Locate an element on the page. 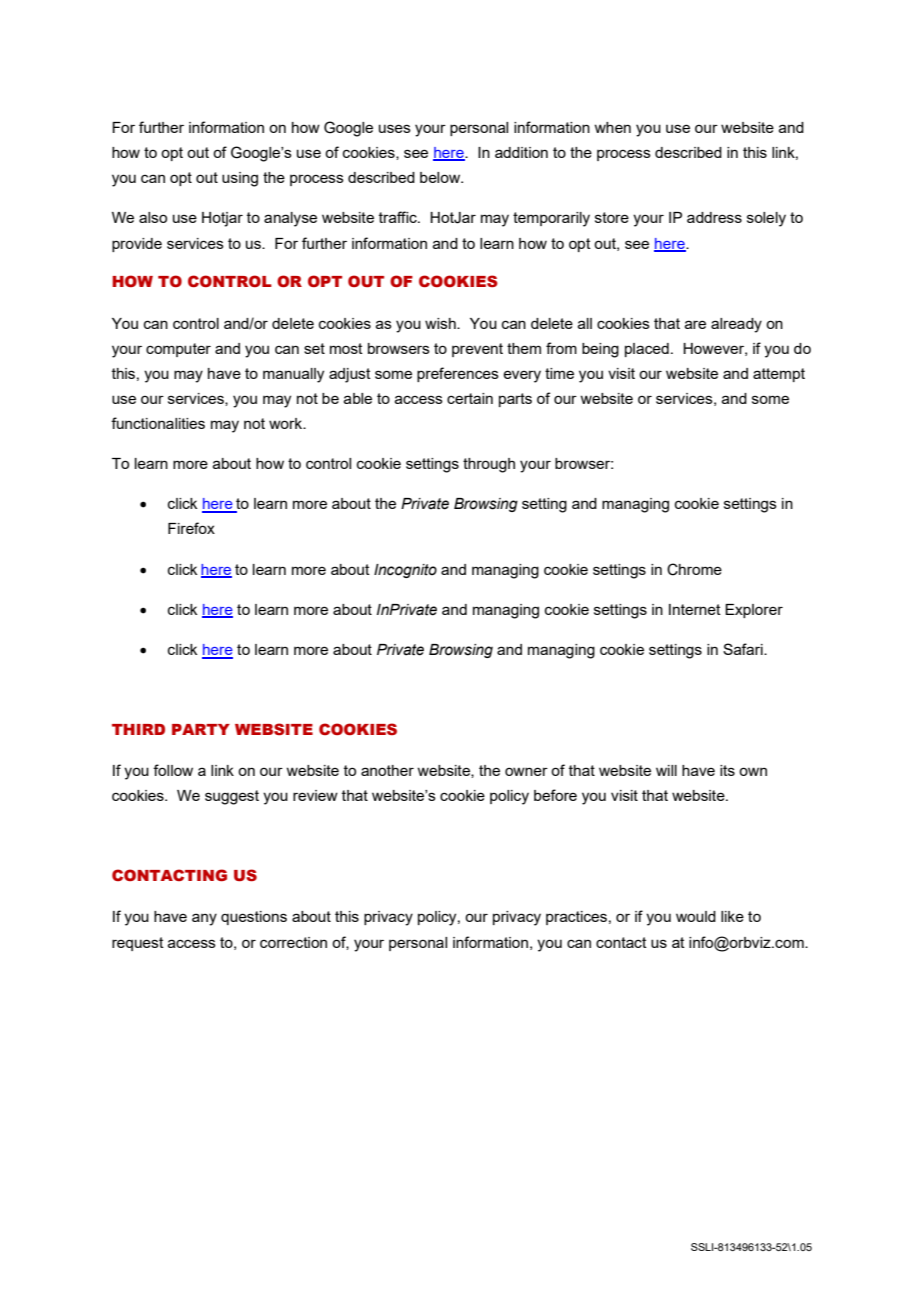 Image resolution: width=924 pixels, height=1308 pixels. Firefox is located at coordinates (191, 528).
